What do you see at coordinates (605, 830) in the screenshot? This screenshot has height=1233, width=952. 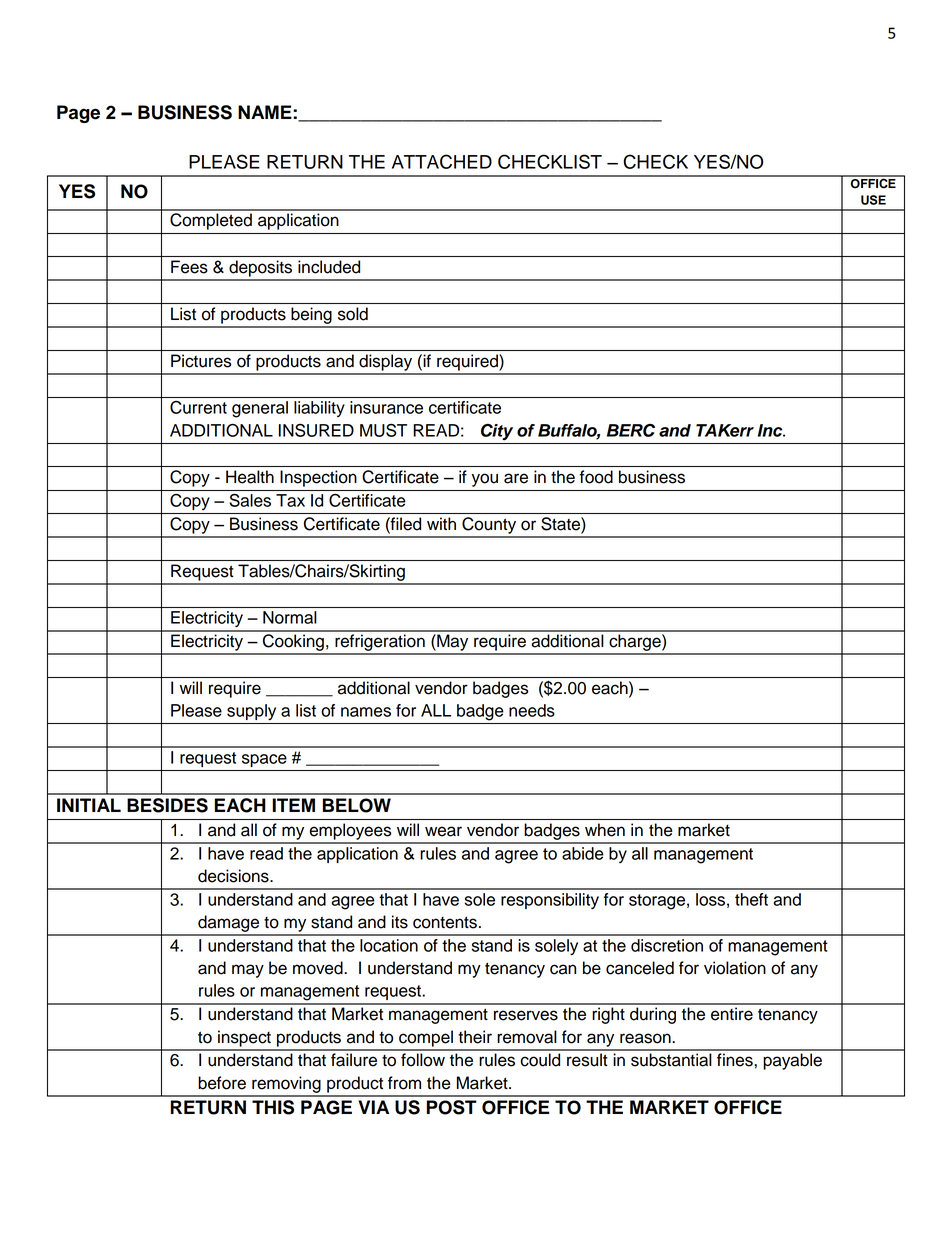 I see `when` at bounding box center [605, 830].
